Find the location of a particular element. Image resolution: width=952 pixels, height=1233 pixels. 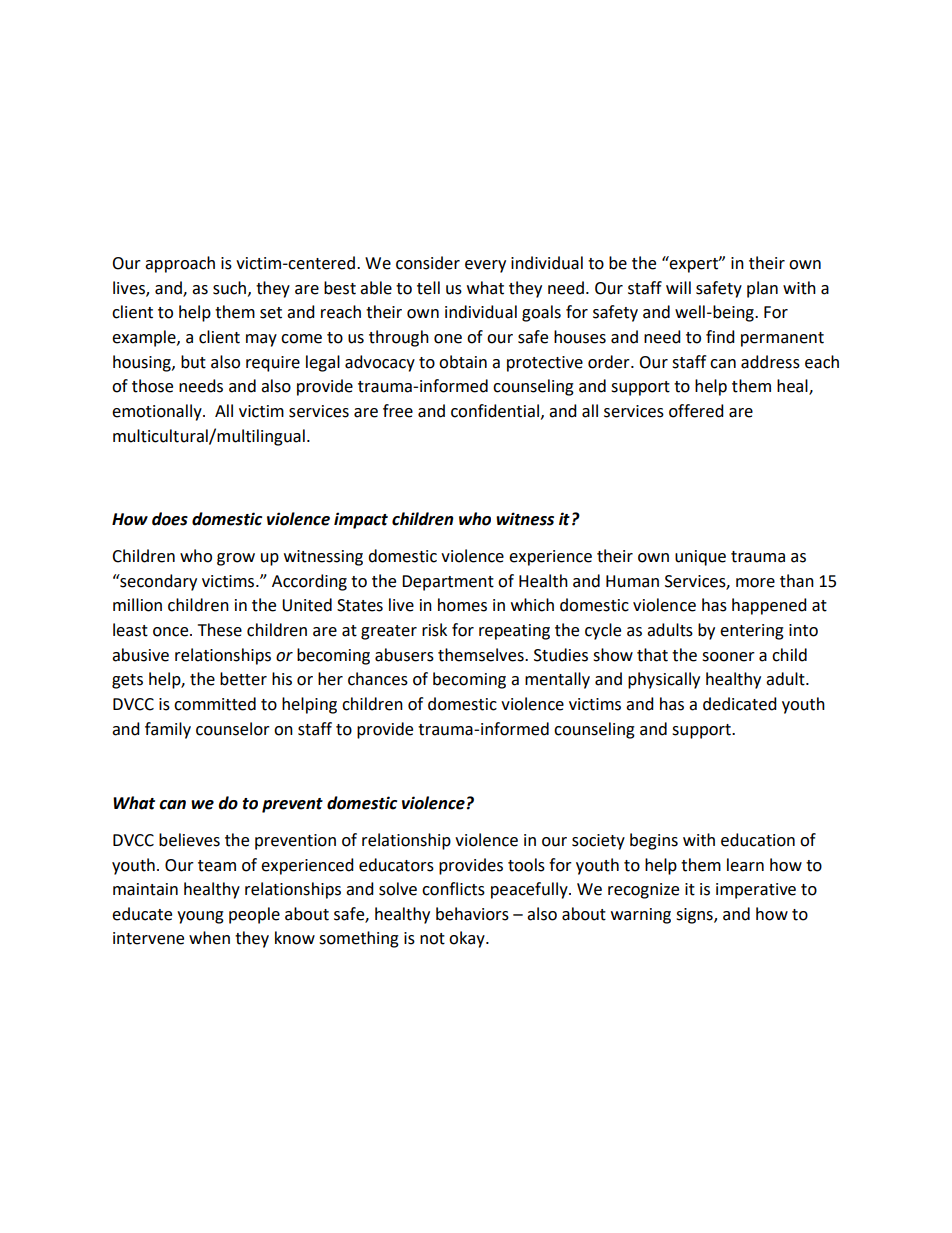

homes is located at coordinates (462, 605).
